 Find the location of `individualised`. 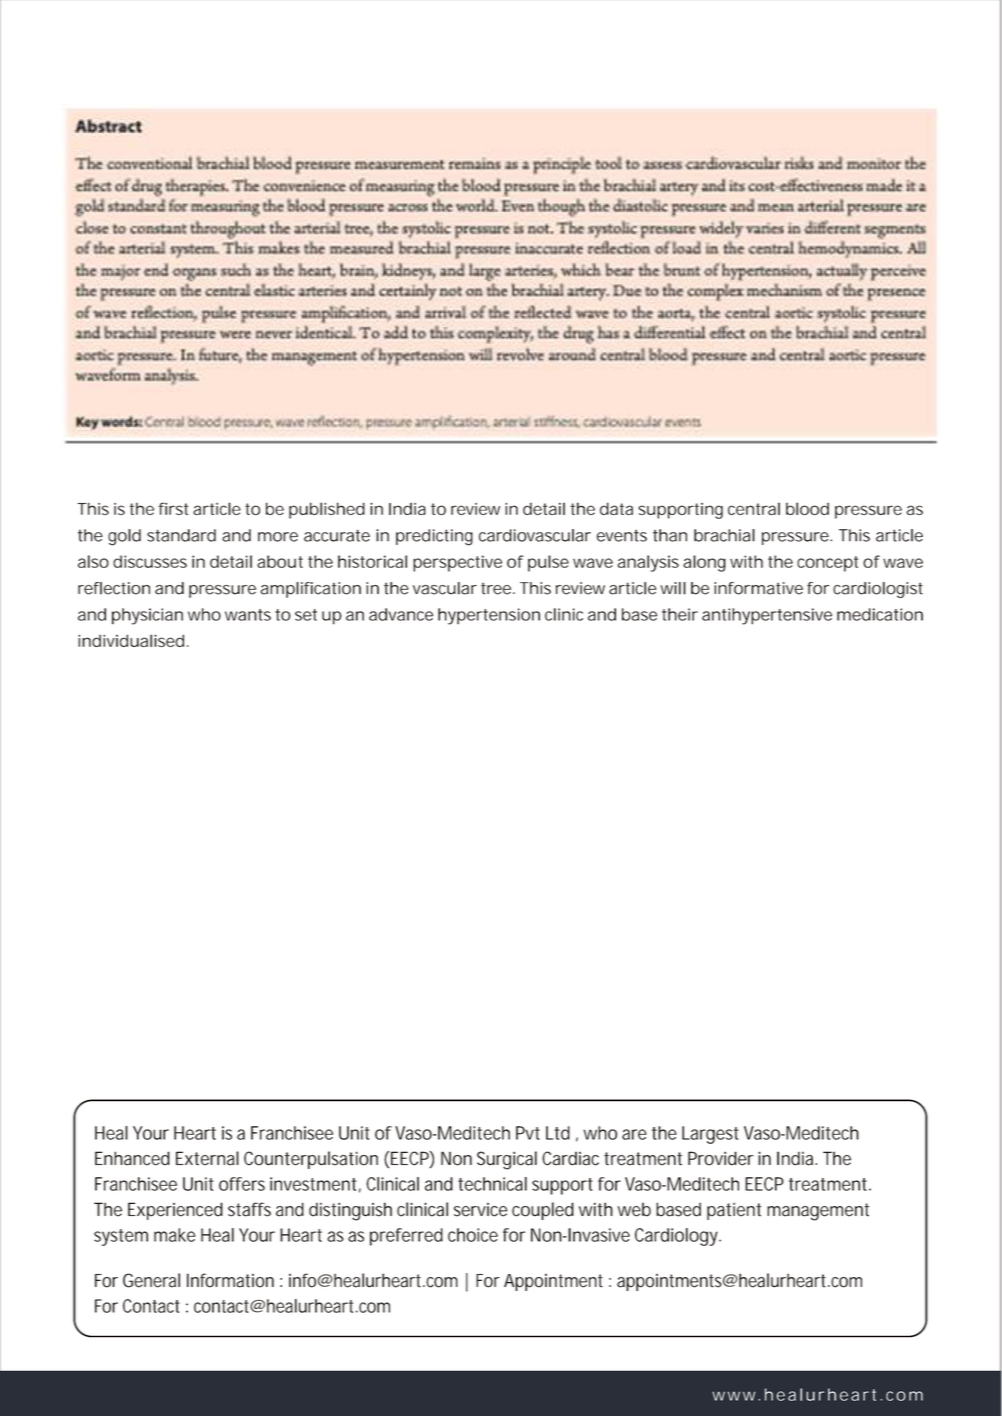

individualised is located at coordinates (131, 640).
